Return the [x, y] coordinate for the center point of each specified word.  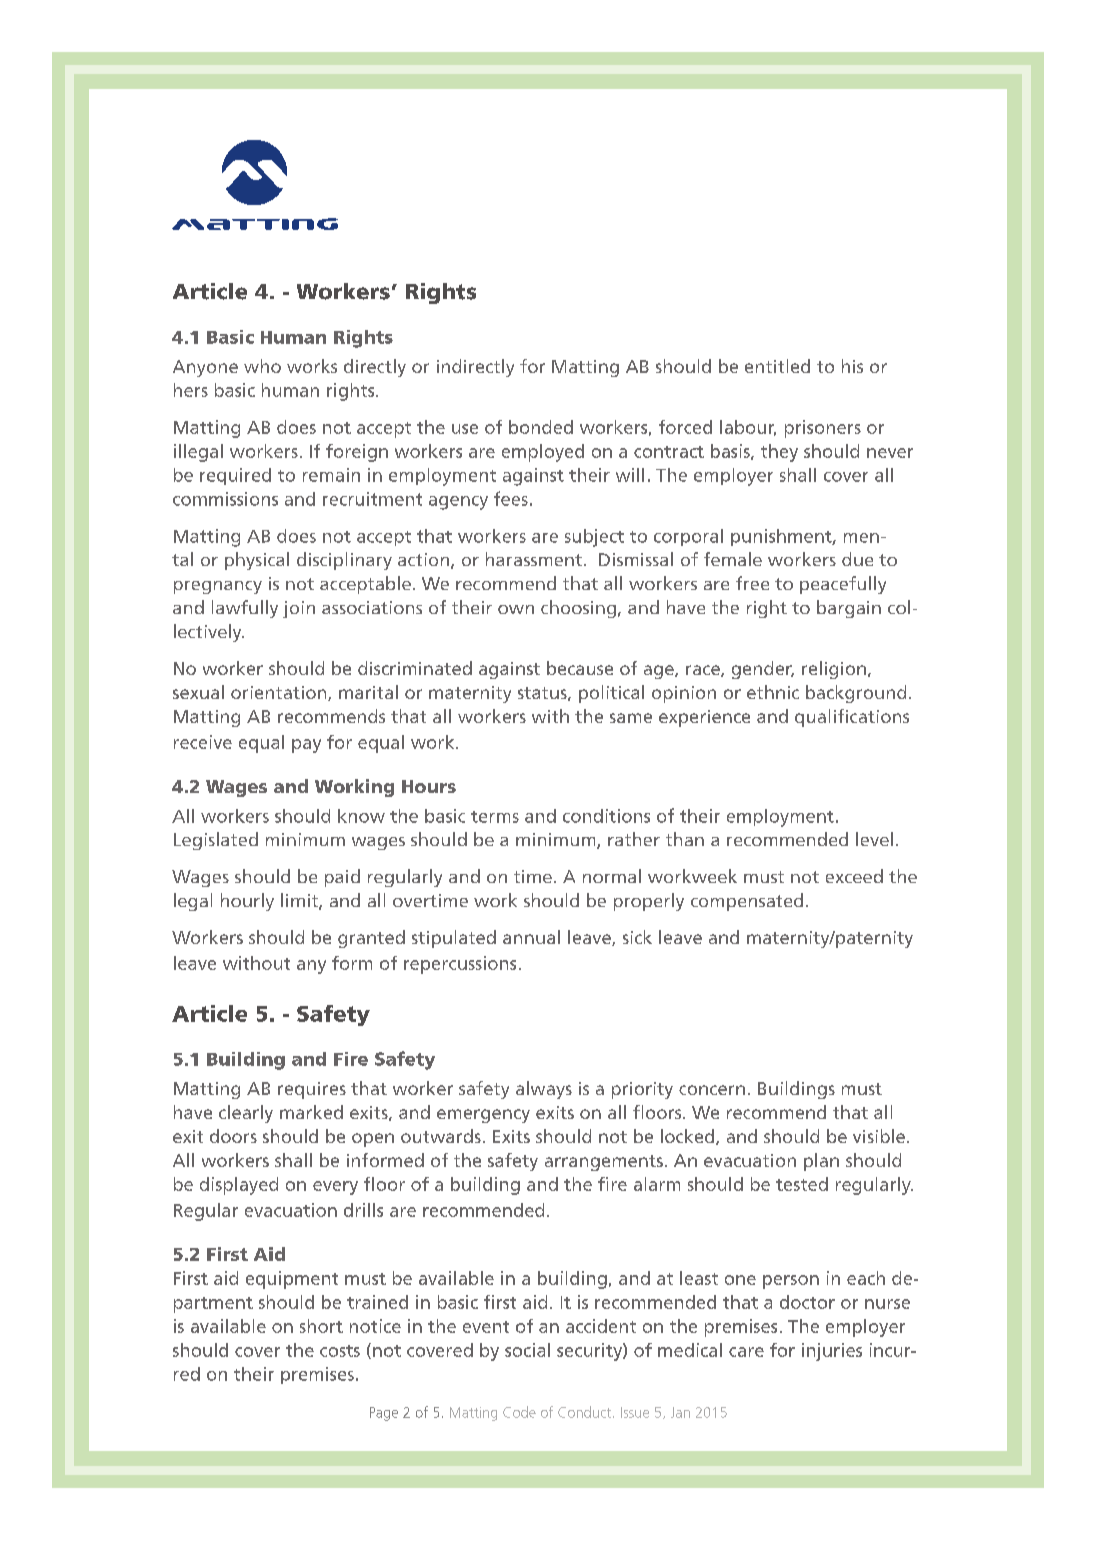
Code [519, 1412]
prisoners [823, 429]
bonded [541, 427]
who [262, 366]
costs [340, 1351]
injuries [832, 1352]
